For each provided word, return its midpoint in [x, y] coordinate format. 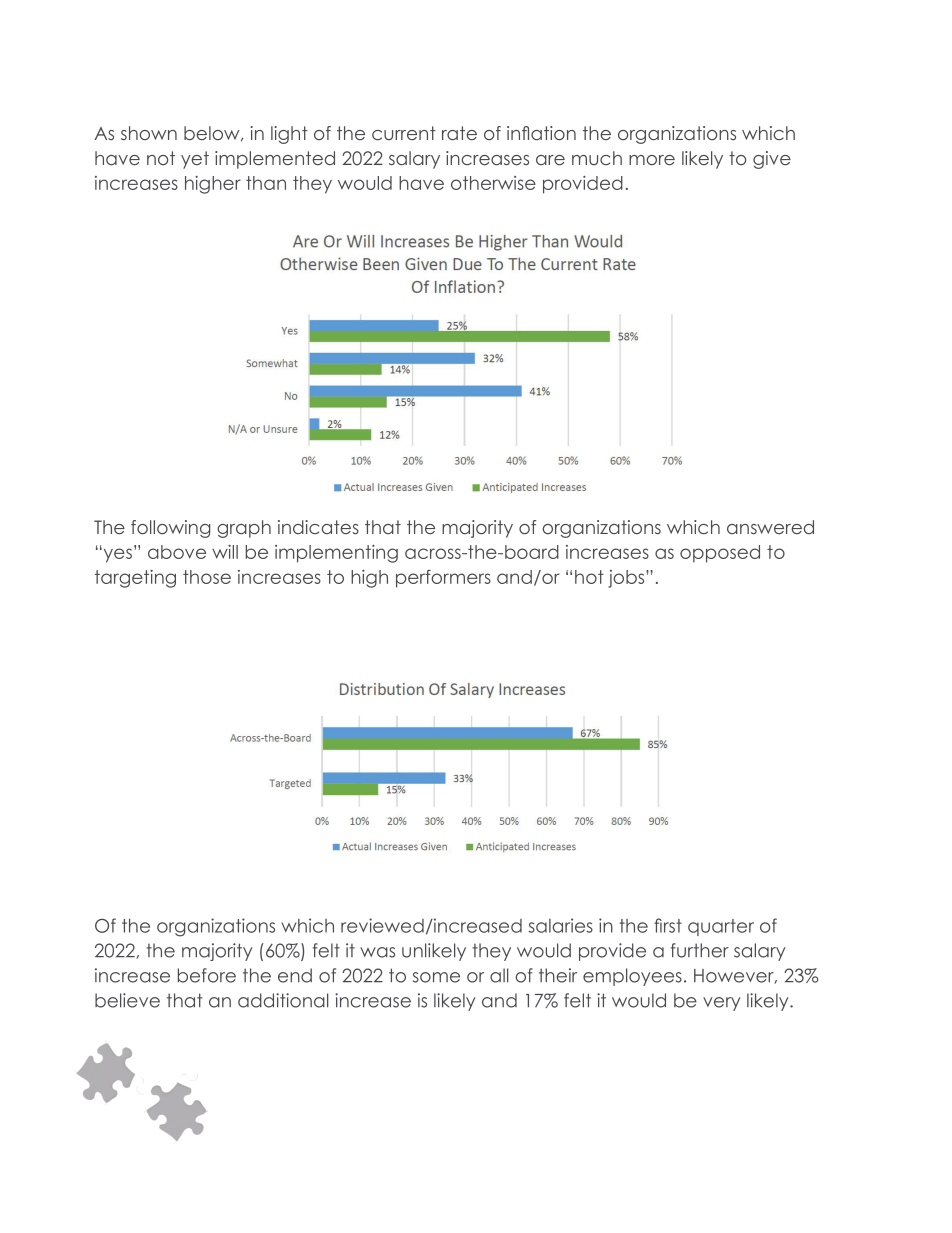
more [652, 160]
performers [443, 579]
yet [195, 160]
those [207, 577]
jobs [627, 579]
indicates [318, 527]
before [207, 975]
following [170, 529]
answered [770, 527]
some [436, 977]
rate [459, 133]
